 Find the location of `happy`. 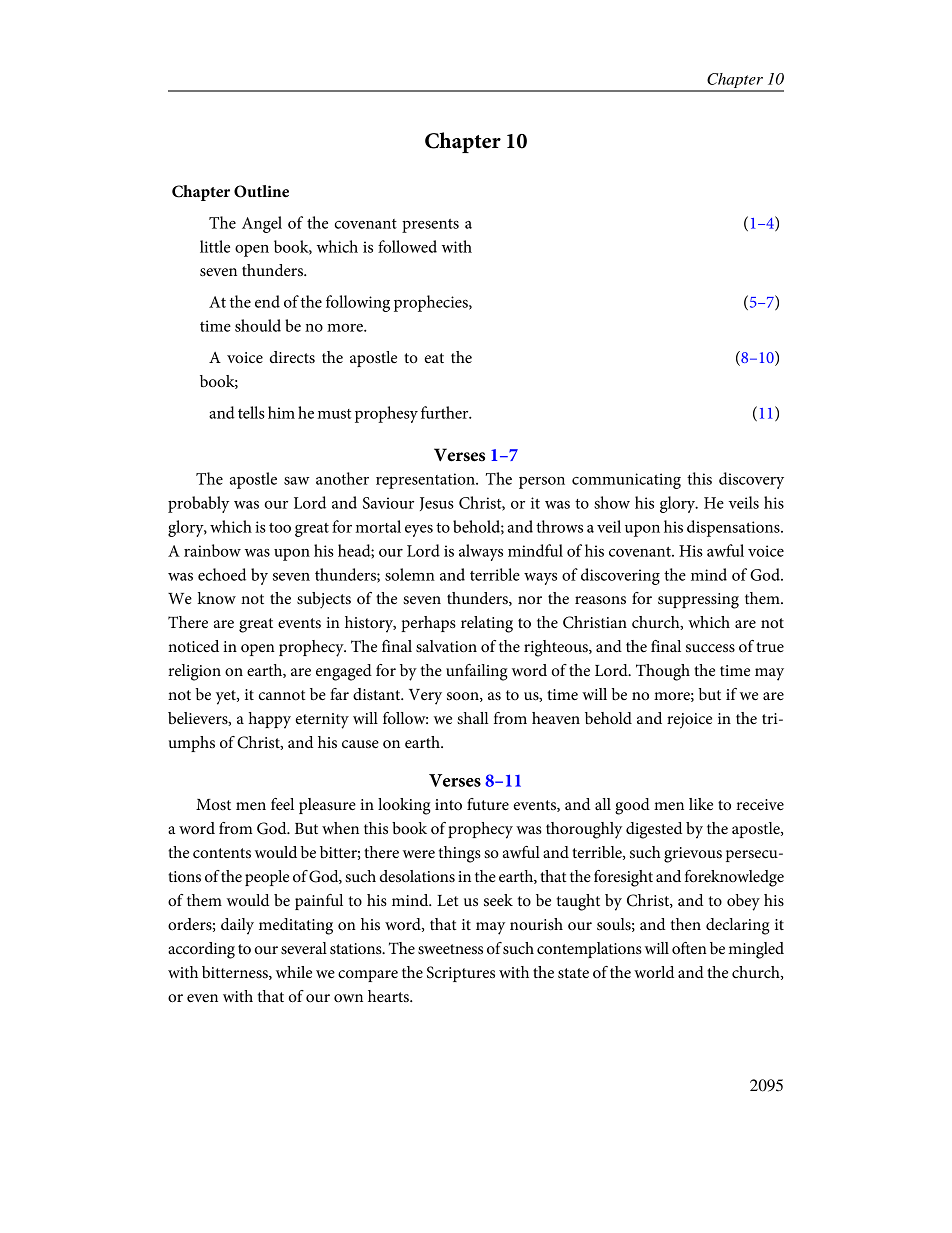

happy is located at coordinates (270, 720).
